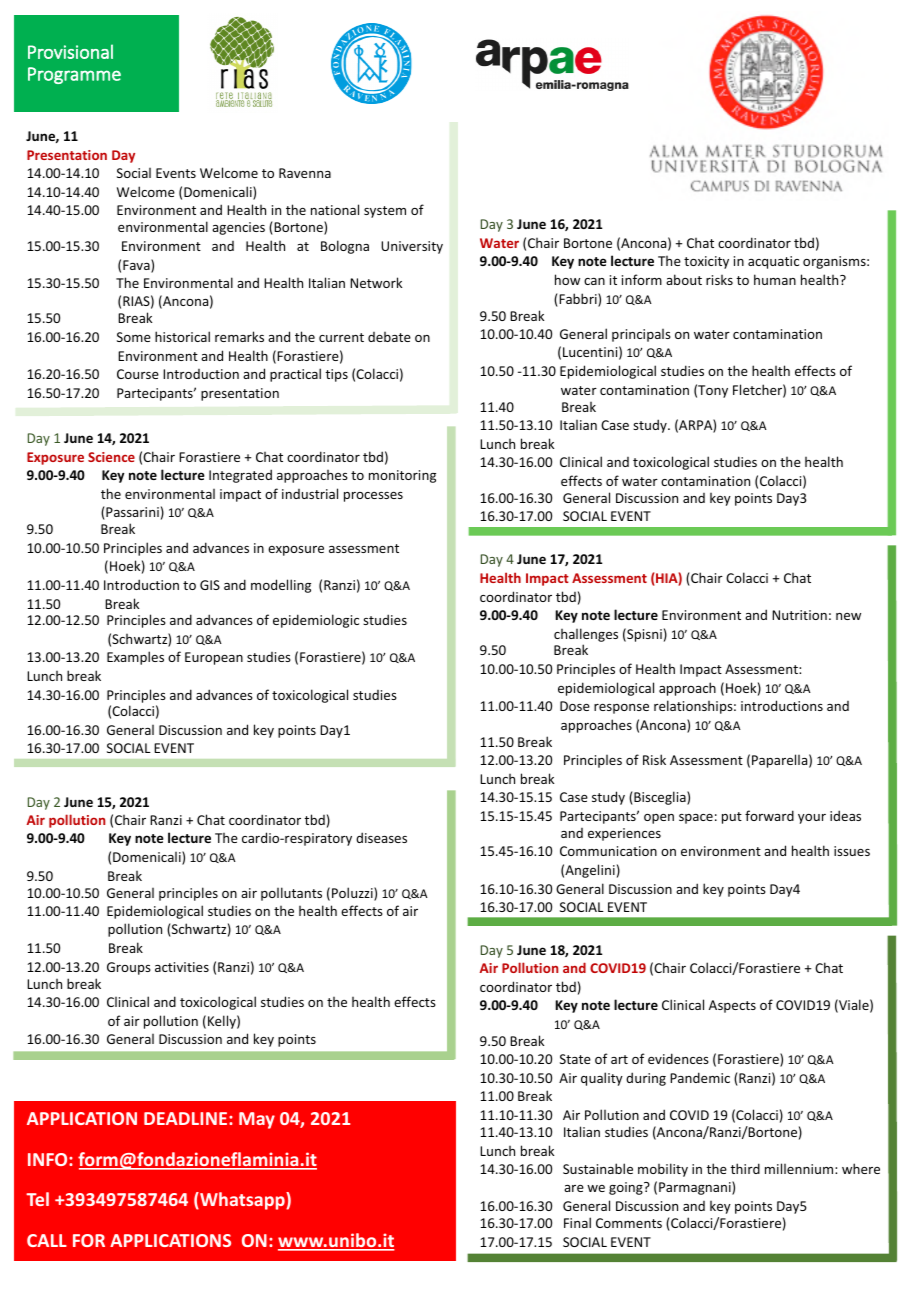  I want to click on Final, so click(577, 1222).
